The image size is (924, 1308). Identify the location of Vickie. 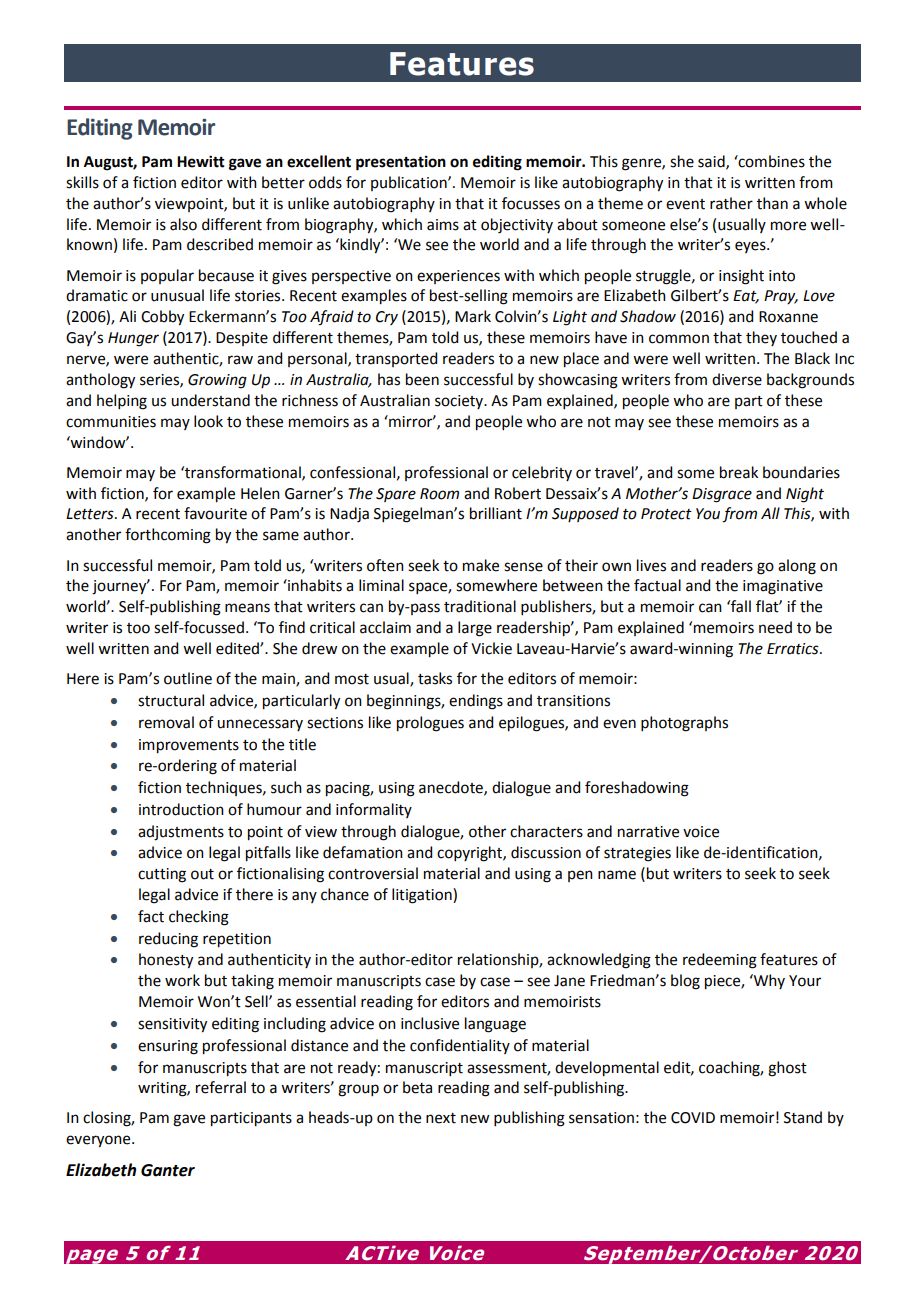
(491, 648).
